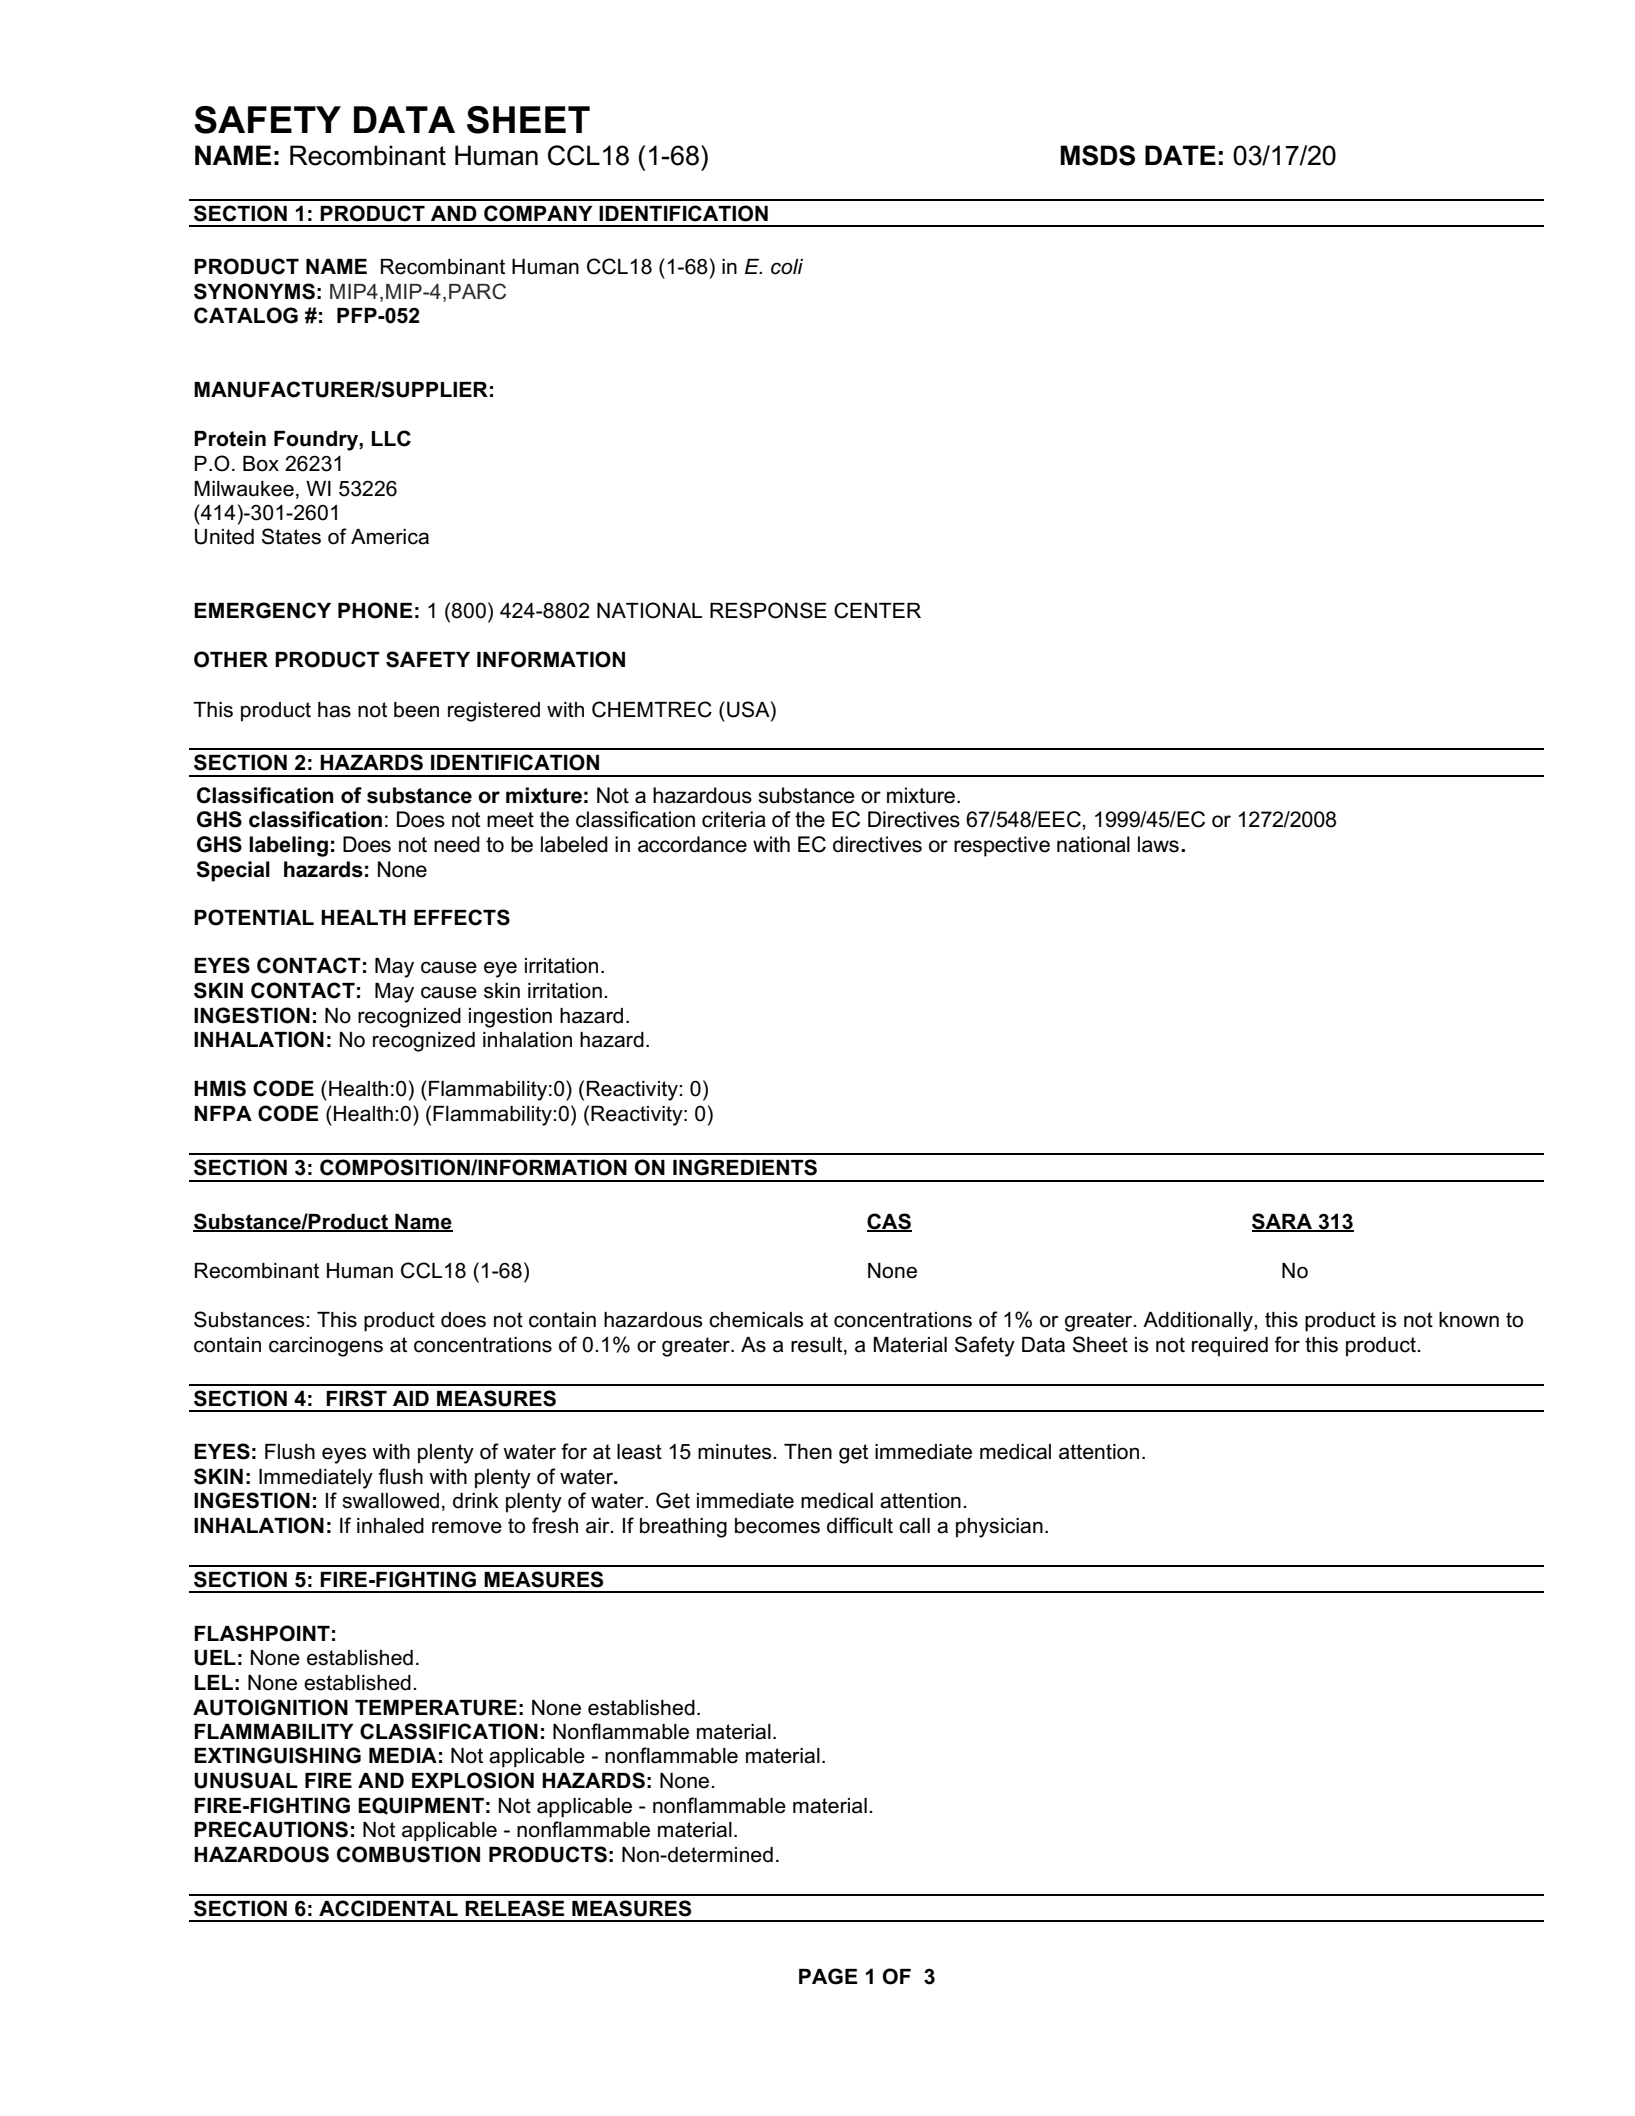  Describe the element at coordinates (390, 1526) in the screenshot. I see `inhaled` at that location.
